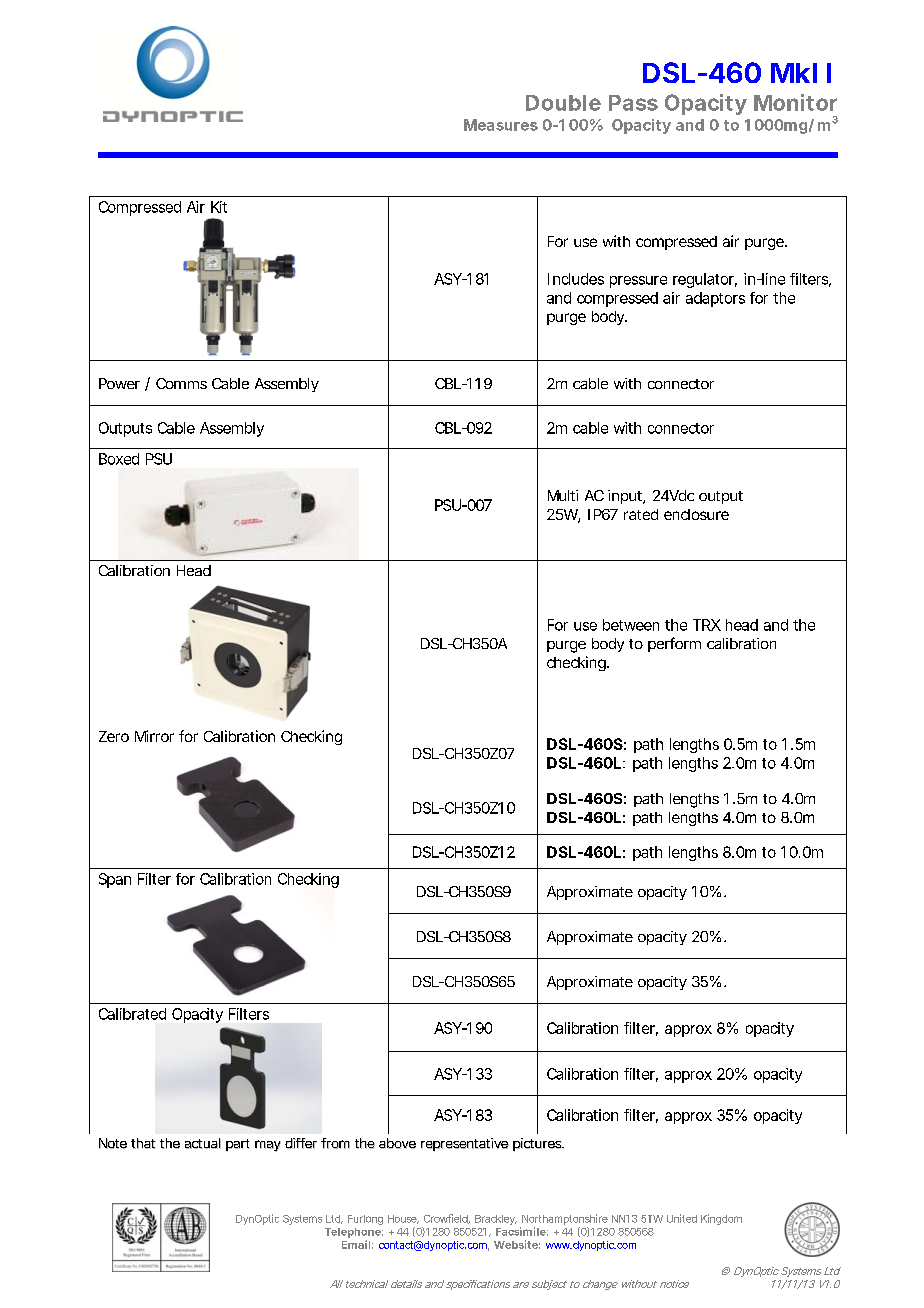 This screenshot has height=1308, width=924. I want to click on perform, so click(674, 644).
